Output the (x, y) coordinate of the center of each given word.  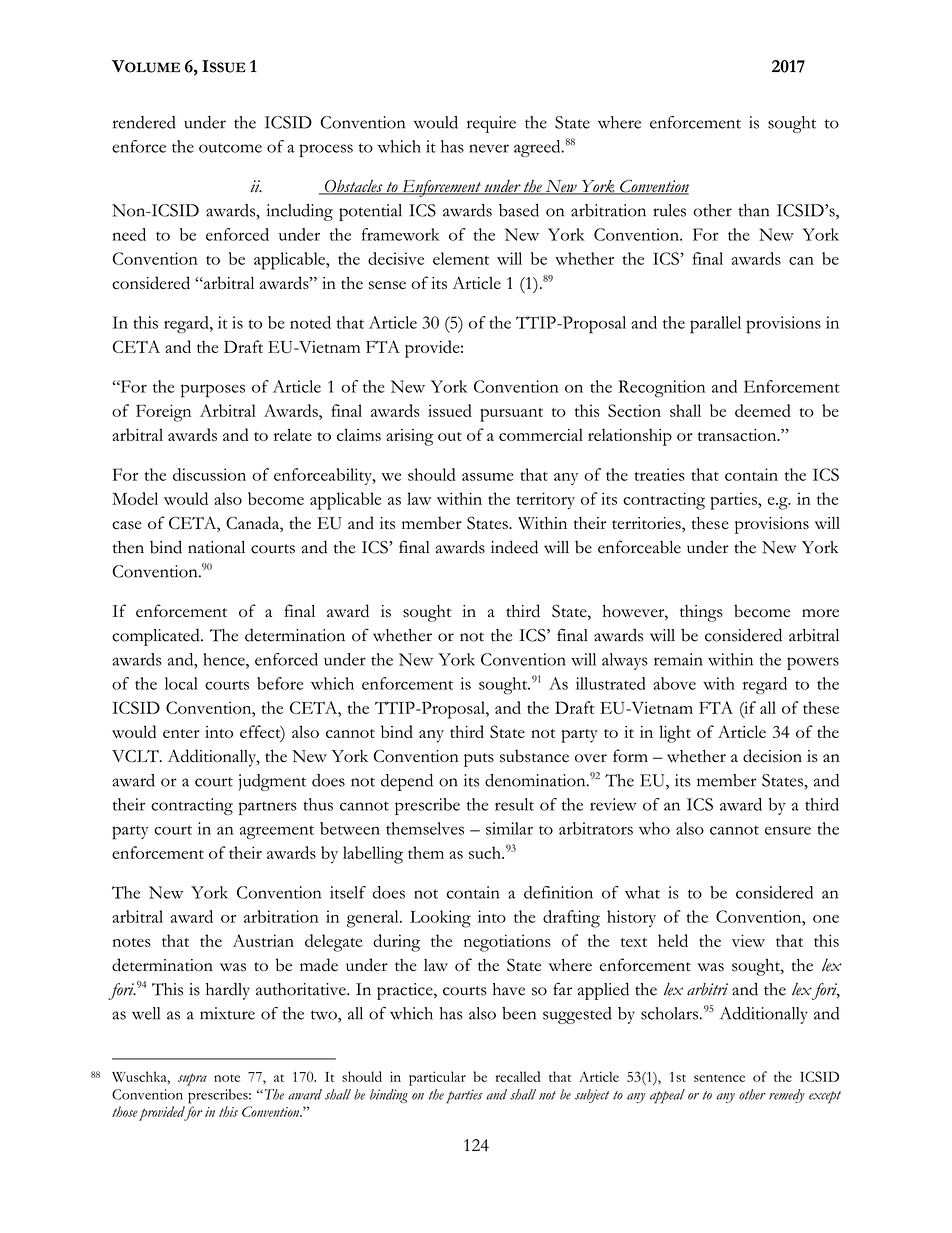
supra (192, 1079)
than (754, 210)
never (489, 148)
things (701, 613)
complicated (157, 637)
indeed (514, 547)
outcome (230, 148)
